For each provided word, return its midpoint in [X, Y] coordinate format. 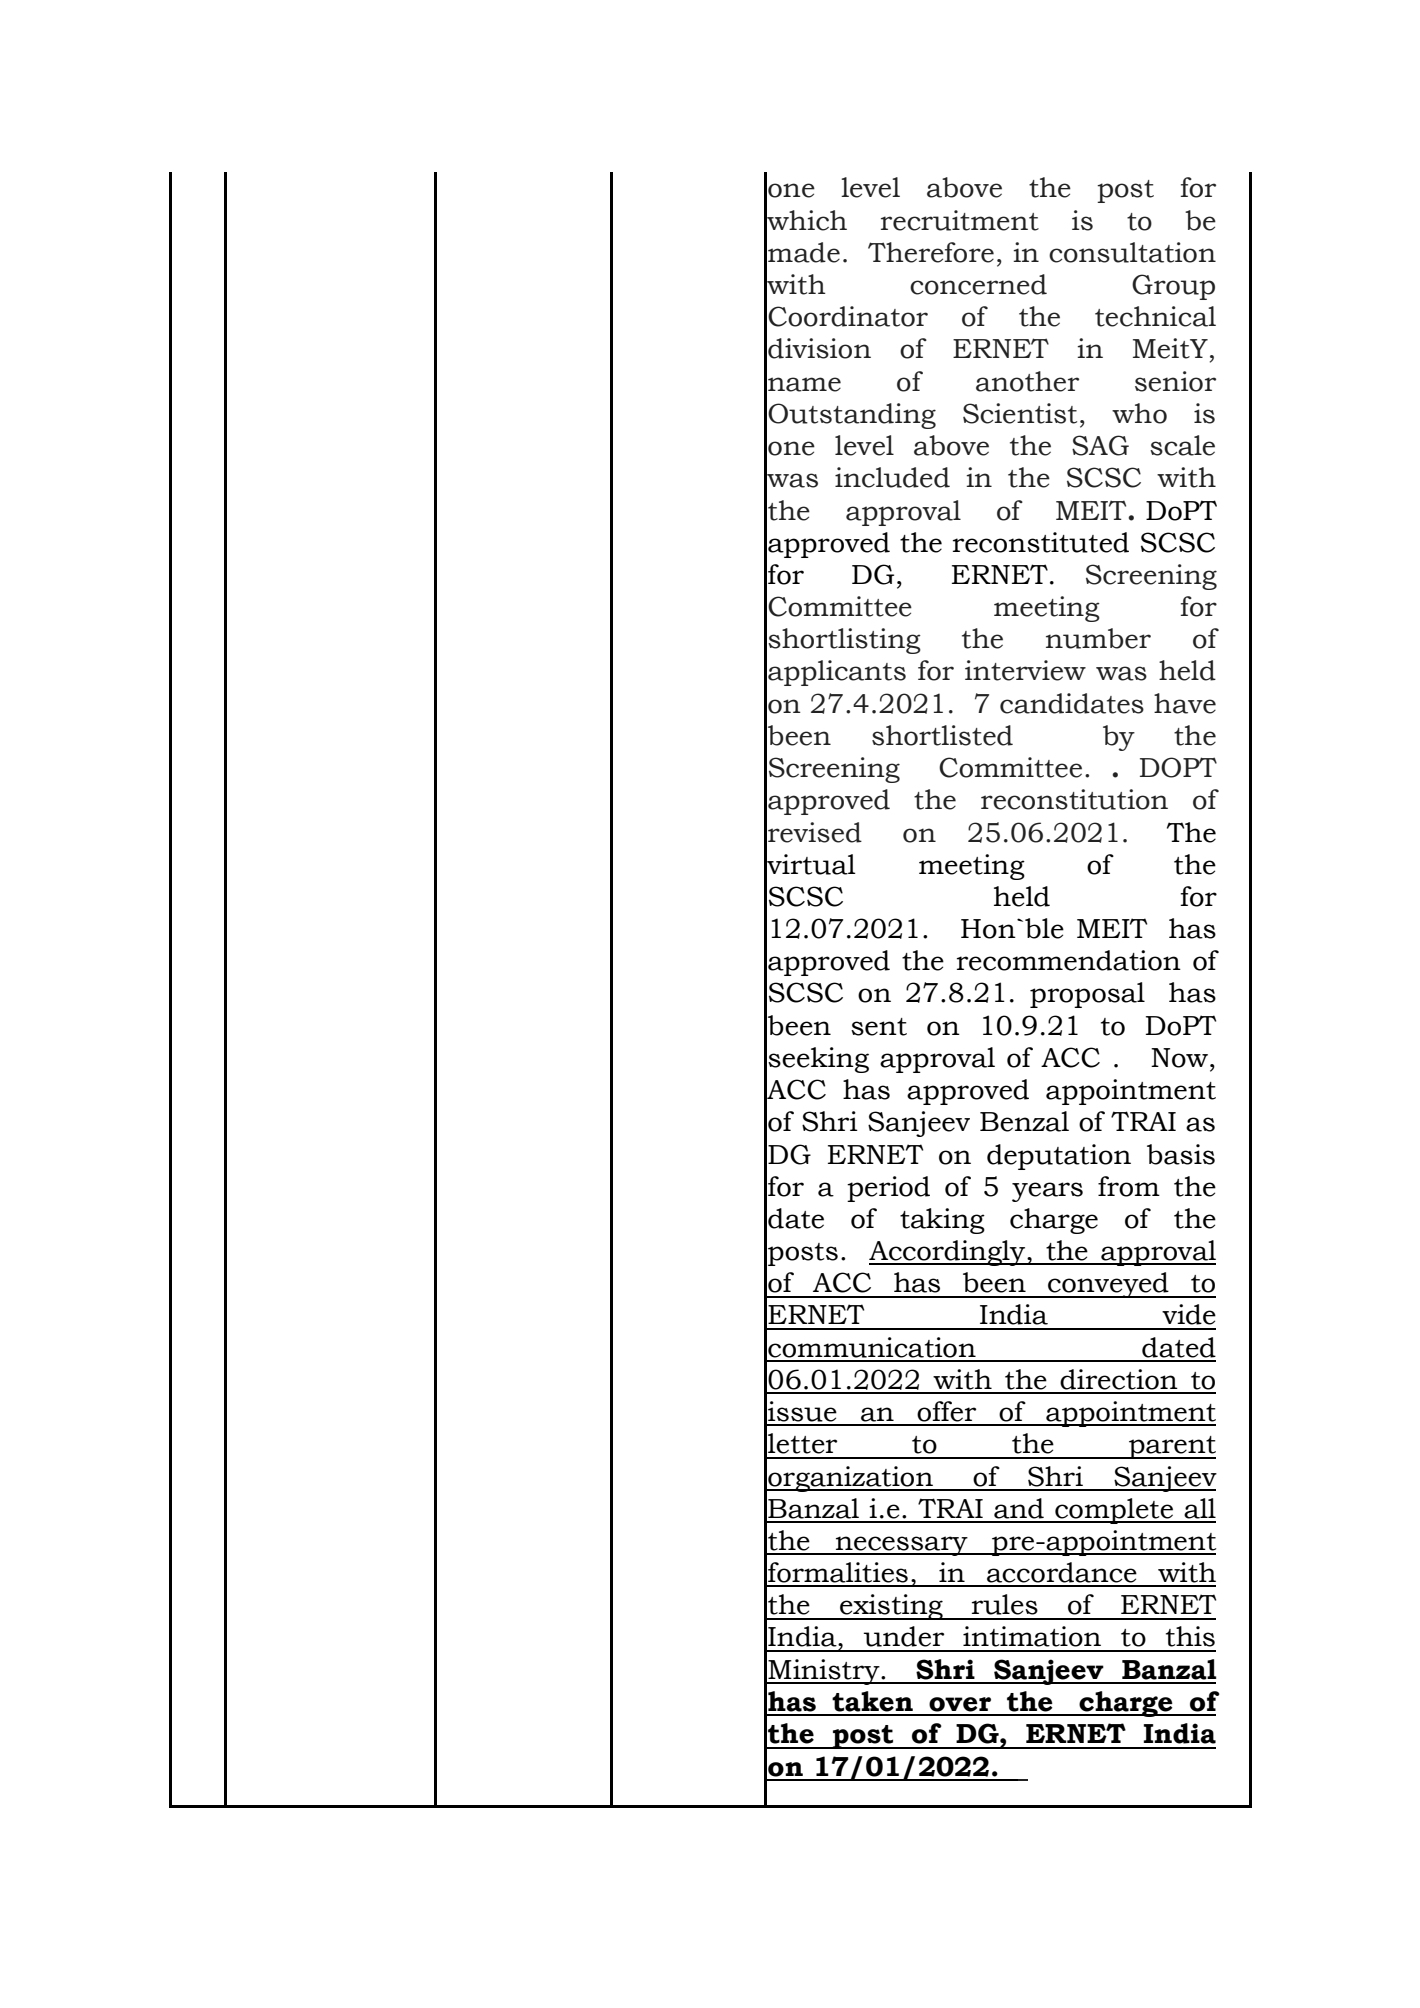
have [1185, 703]
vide [1189, 1314]
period [888, 1189]
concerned [978, 284]
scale [1182, 445]
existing [891, 1607]
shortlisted [942, 735]
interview [1025, 670]
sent [879, 1027]
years [1047, 1192]
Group [1173, 287]
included [892, 477]
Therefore [931, 252]
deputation [1059, 1157]
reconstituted [1041, 542]
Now [1179, 1058]
